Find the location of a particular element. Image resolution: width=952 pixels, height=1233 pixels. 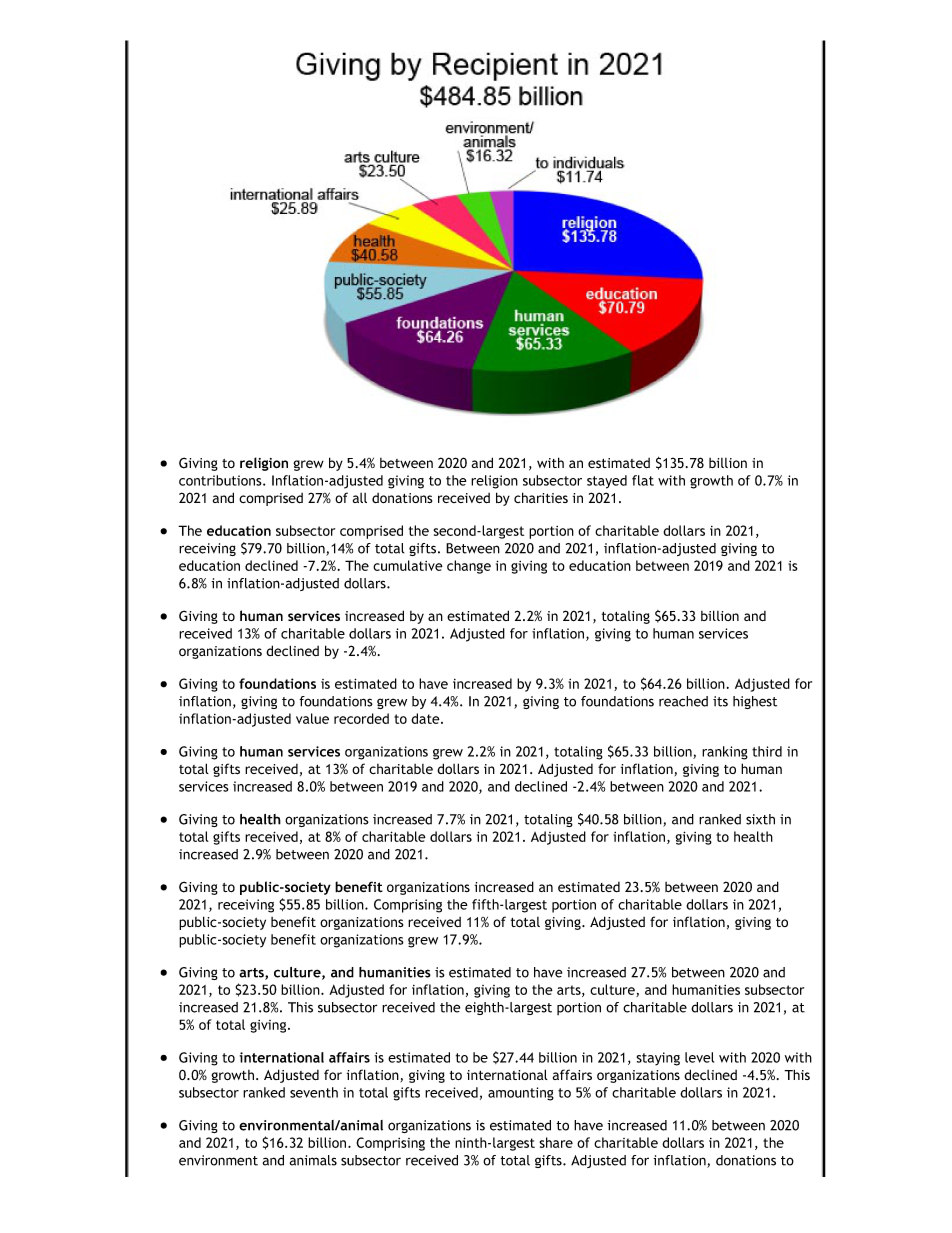

all is located at coordinates (360, 498).
